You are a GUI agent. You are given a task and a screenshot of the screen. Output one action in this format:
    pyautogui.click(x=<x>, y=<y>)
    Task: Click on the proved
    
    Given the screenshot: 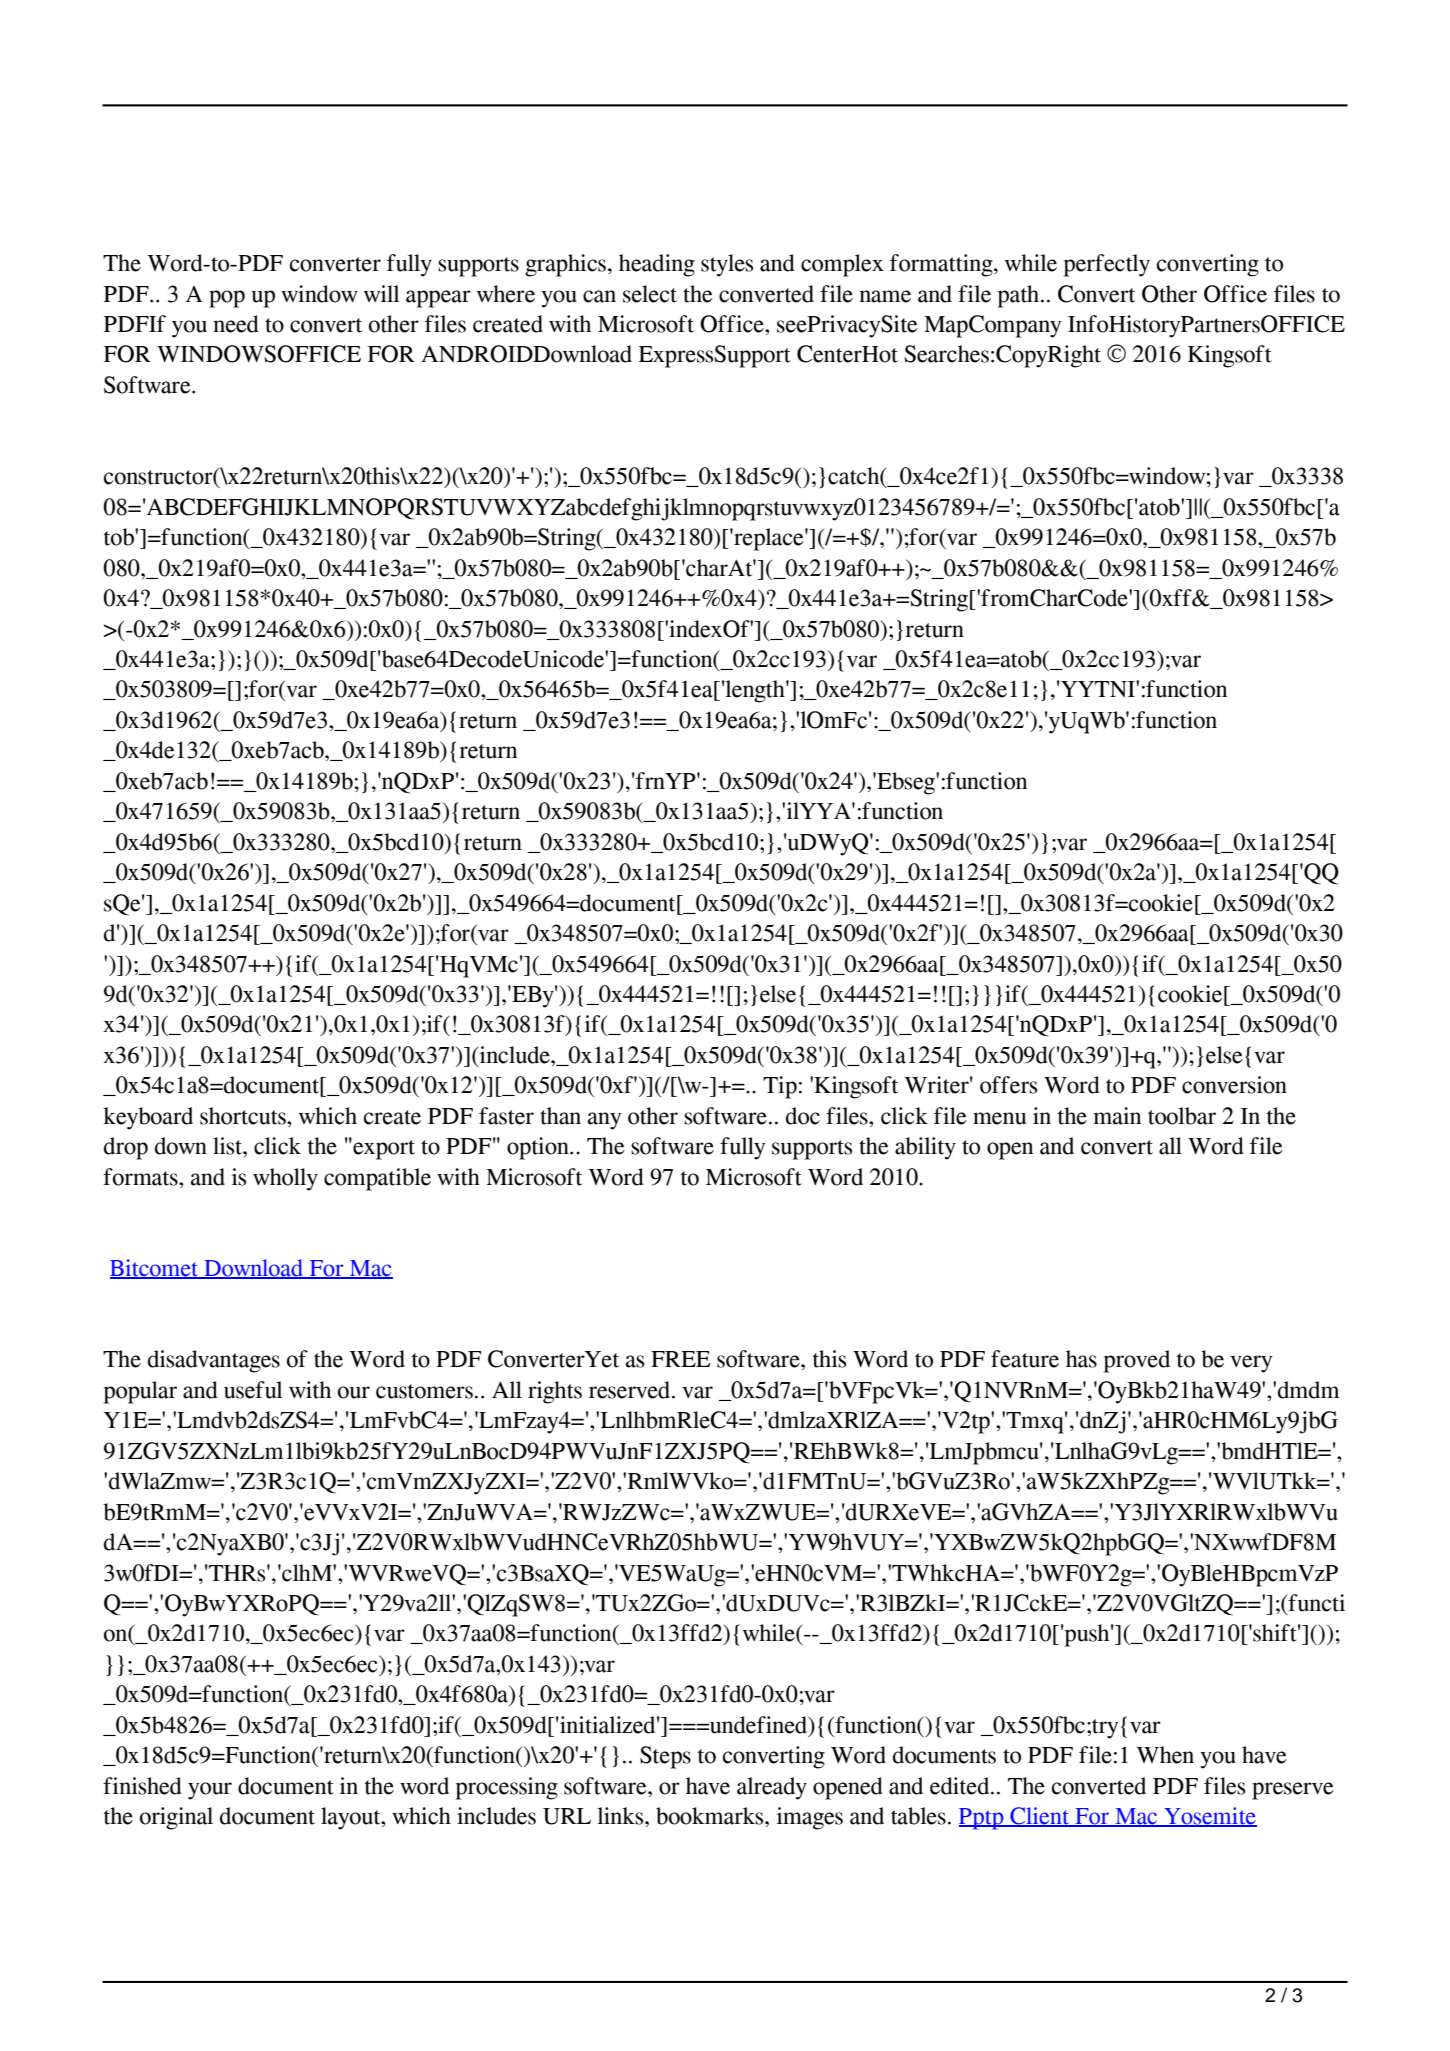 What is the action you would take?
    pyautogui.click(x=1137, y=1361)
